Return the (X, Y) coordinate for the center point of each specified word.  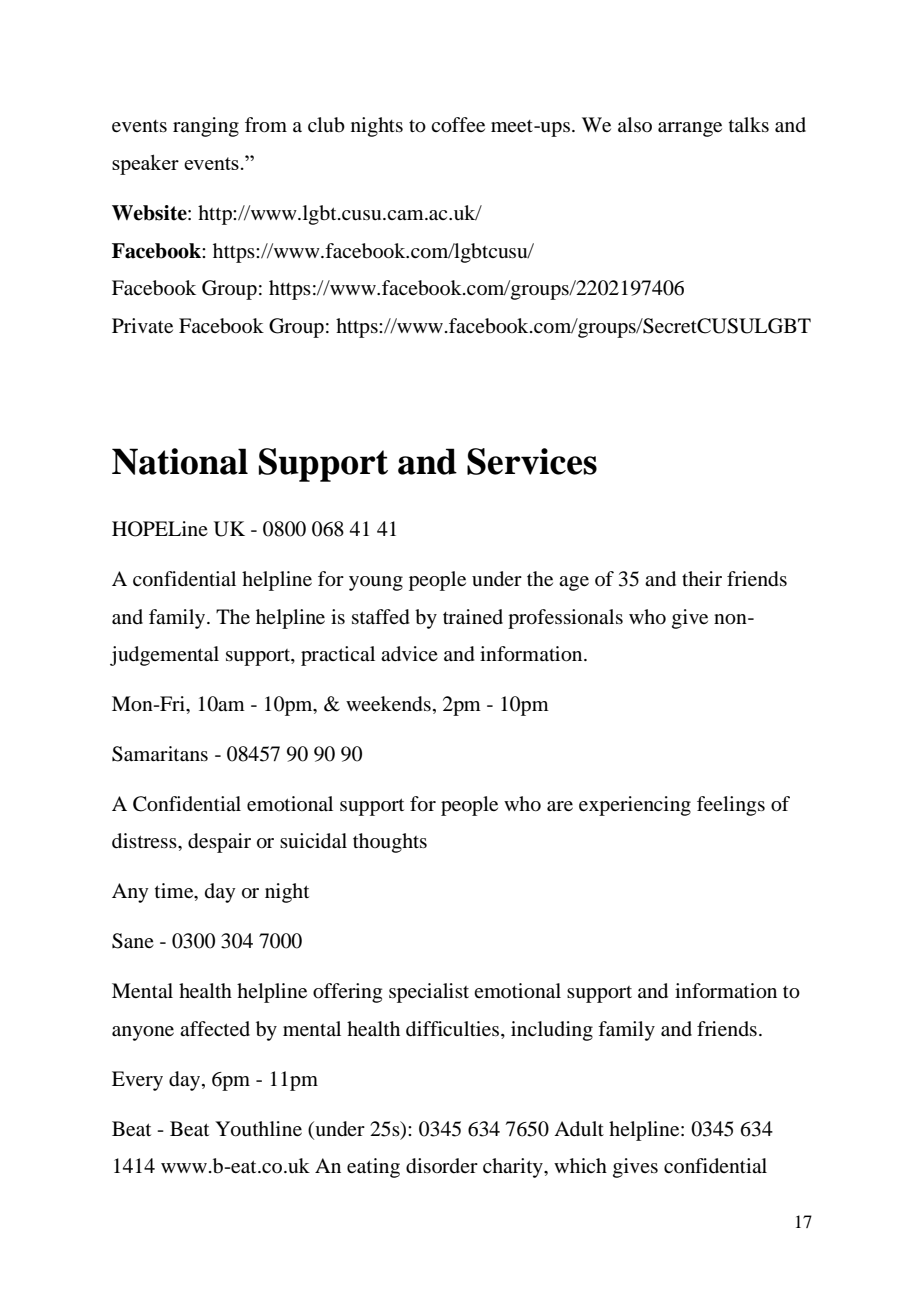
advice (409, 654)
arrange (690, 129)
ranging (206, 127)
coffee (458, 125)
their (702, 578)
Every (137, 1081)
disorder (442, 1166)
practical (338, 656)
